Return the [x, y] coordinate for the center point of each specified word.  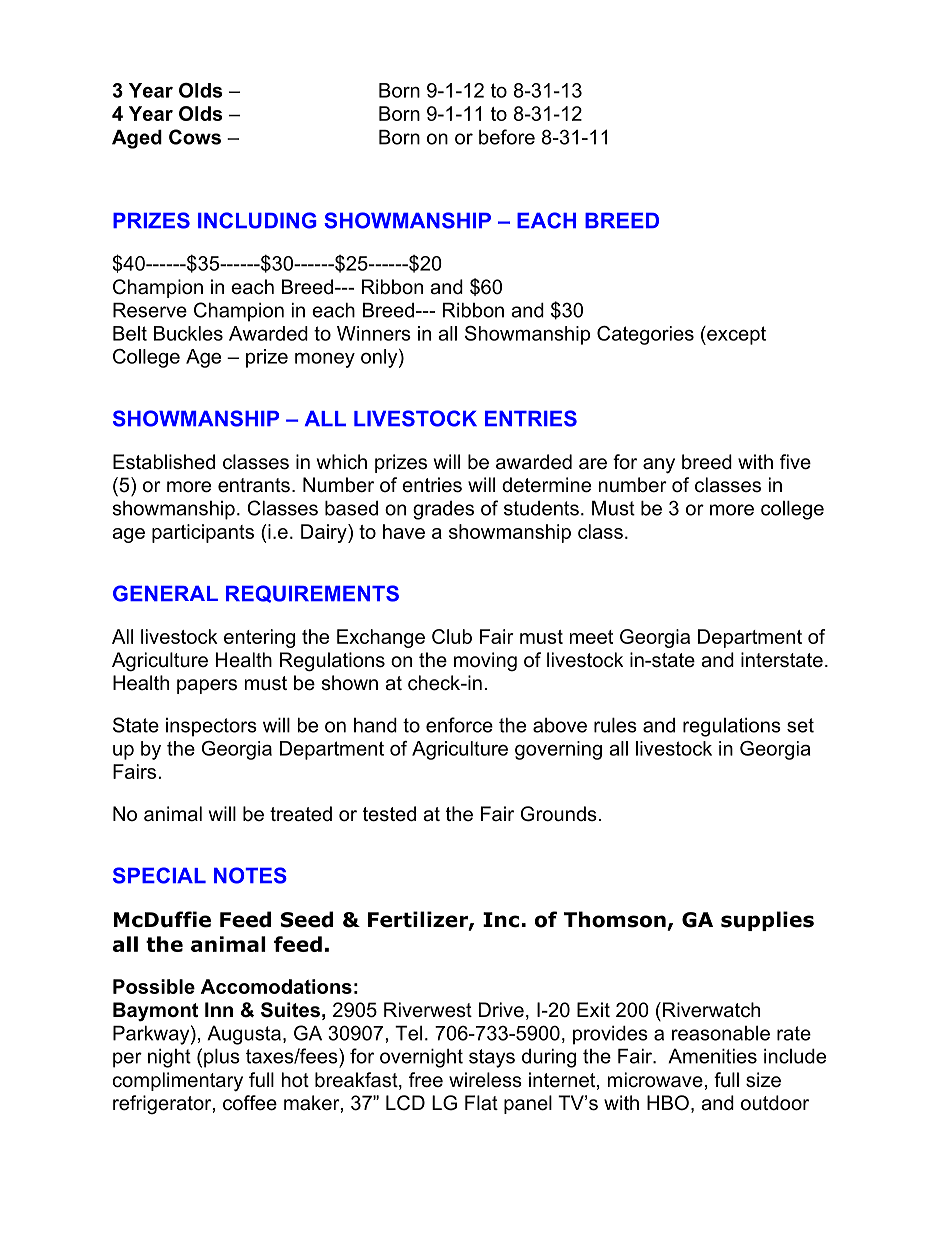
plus [222, 1058]
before [507, 137]
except [735, 335]
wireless [485, 1080]
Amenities [712, 1056]
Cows [195, 137]
